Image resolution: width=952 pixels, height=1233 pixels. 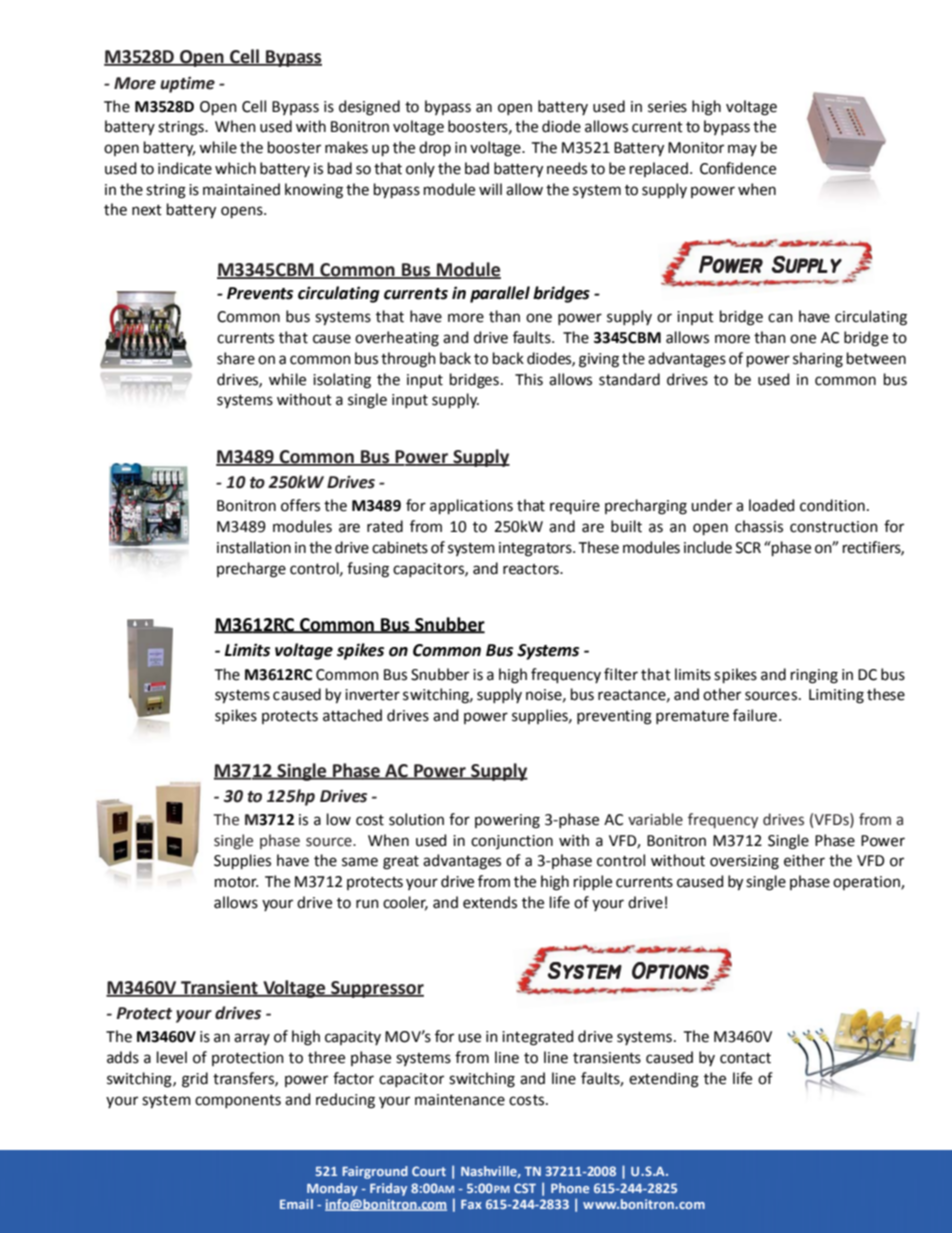 I want to click on ringing, so click(x=814, y=676).
